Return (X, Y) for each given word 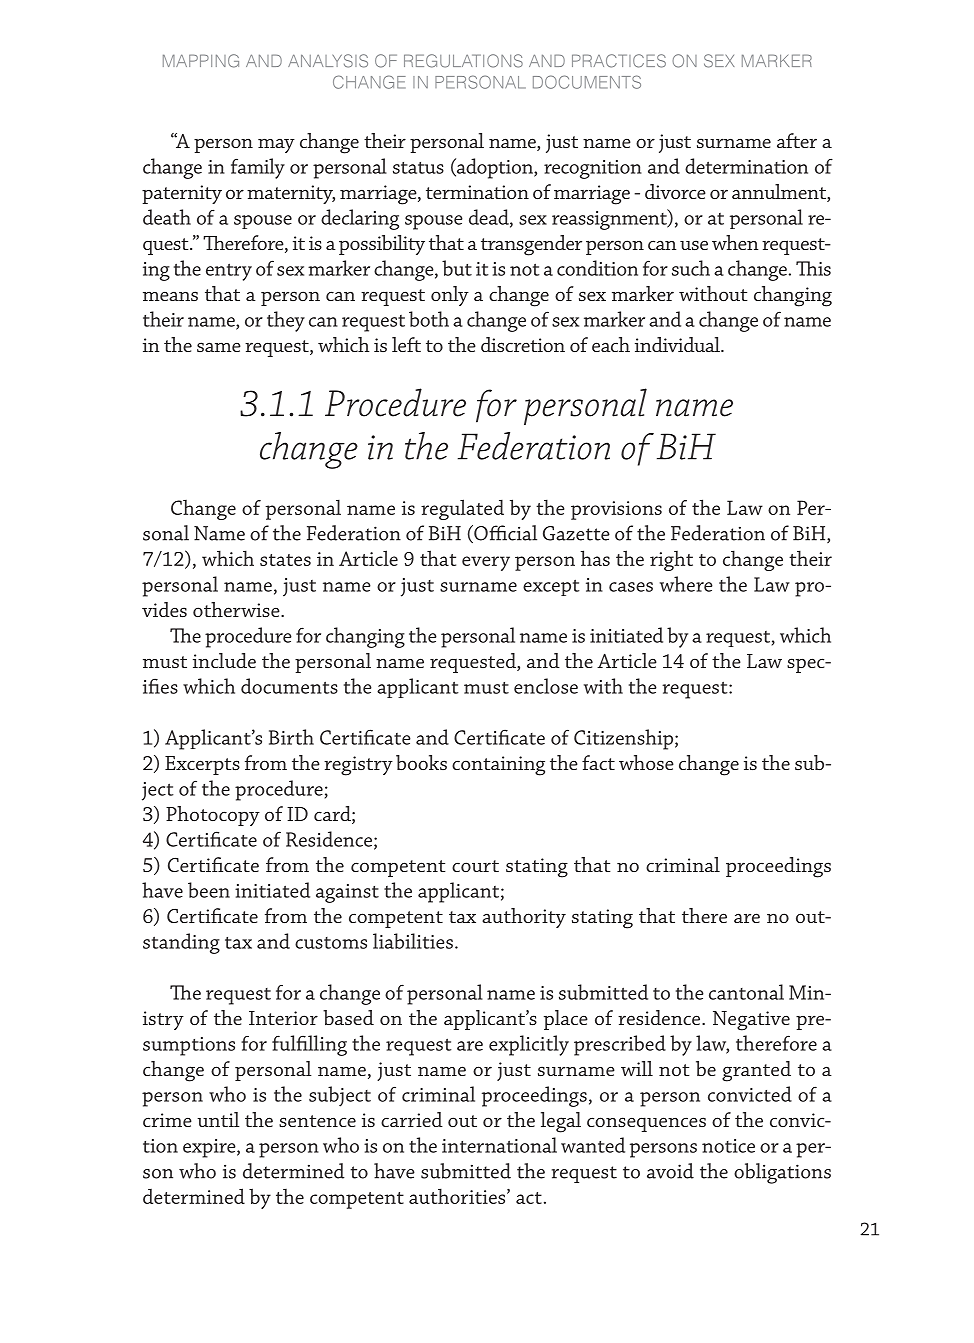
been (209, 890)
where (686, 584)
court (475, 866)
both (429, 319)
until (218, 1119)
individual (678, 344)
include (224, 660)
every (486, 563)
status (418, 168)
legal (561, 1122)
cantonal (746, 992)
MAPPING (201, 61)
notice (728, 1146)
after (797, 140)
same (219, 347)
